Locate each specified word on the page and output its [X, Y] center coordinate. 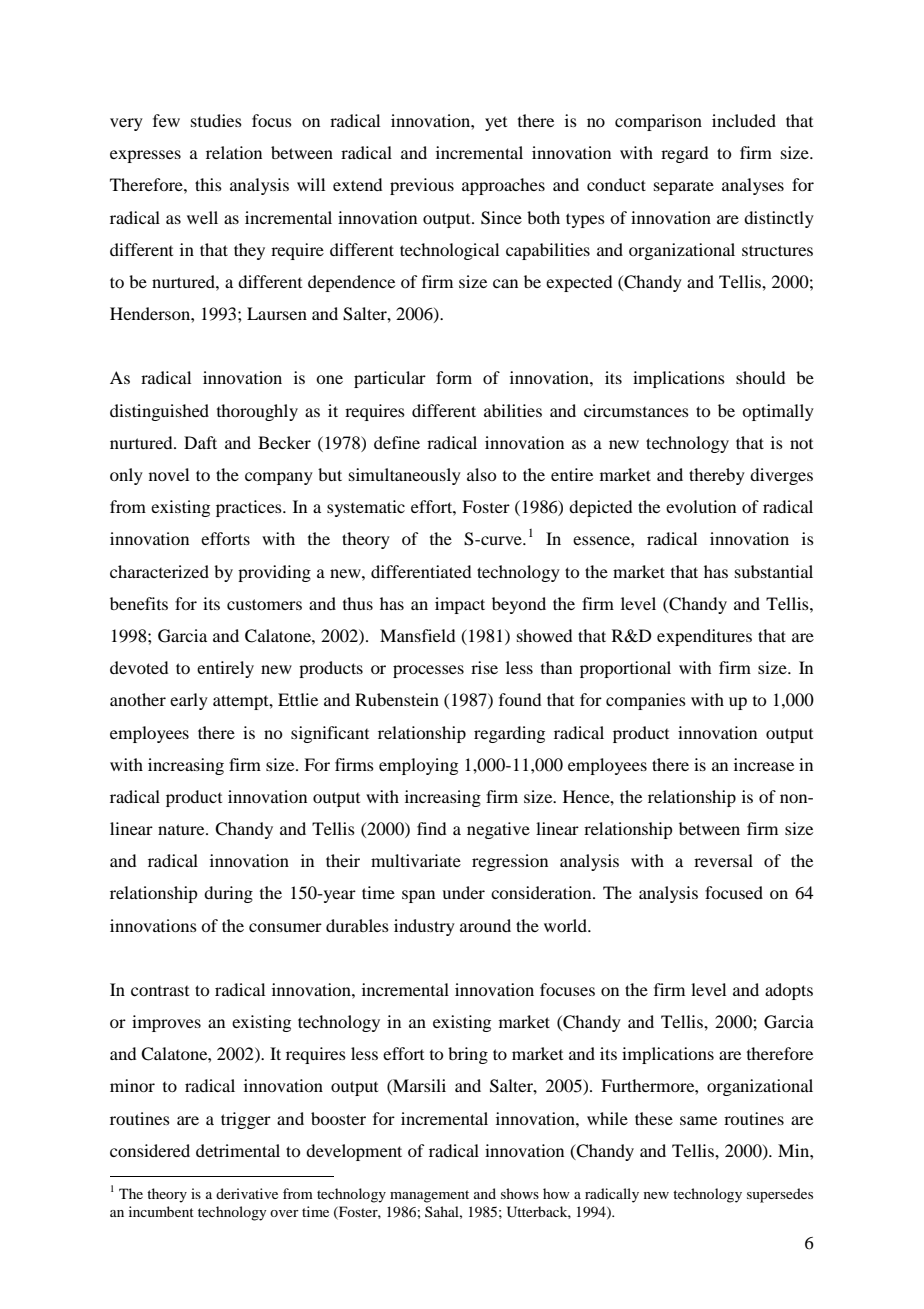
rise [484, 667]
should [760, 377]
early [189, 701]
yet [496, 124]
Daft [200, 442]
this [208, 184]
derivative [247, 1193]
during [228, 894]
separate [684, 187]
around [485, 925]
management [429, 1196]
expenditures [704, 637]
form [454, 377]
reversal [723, 860]
